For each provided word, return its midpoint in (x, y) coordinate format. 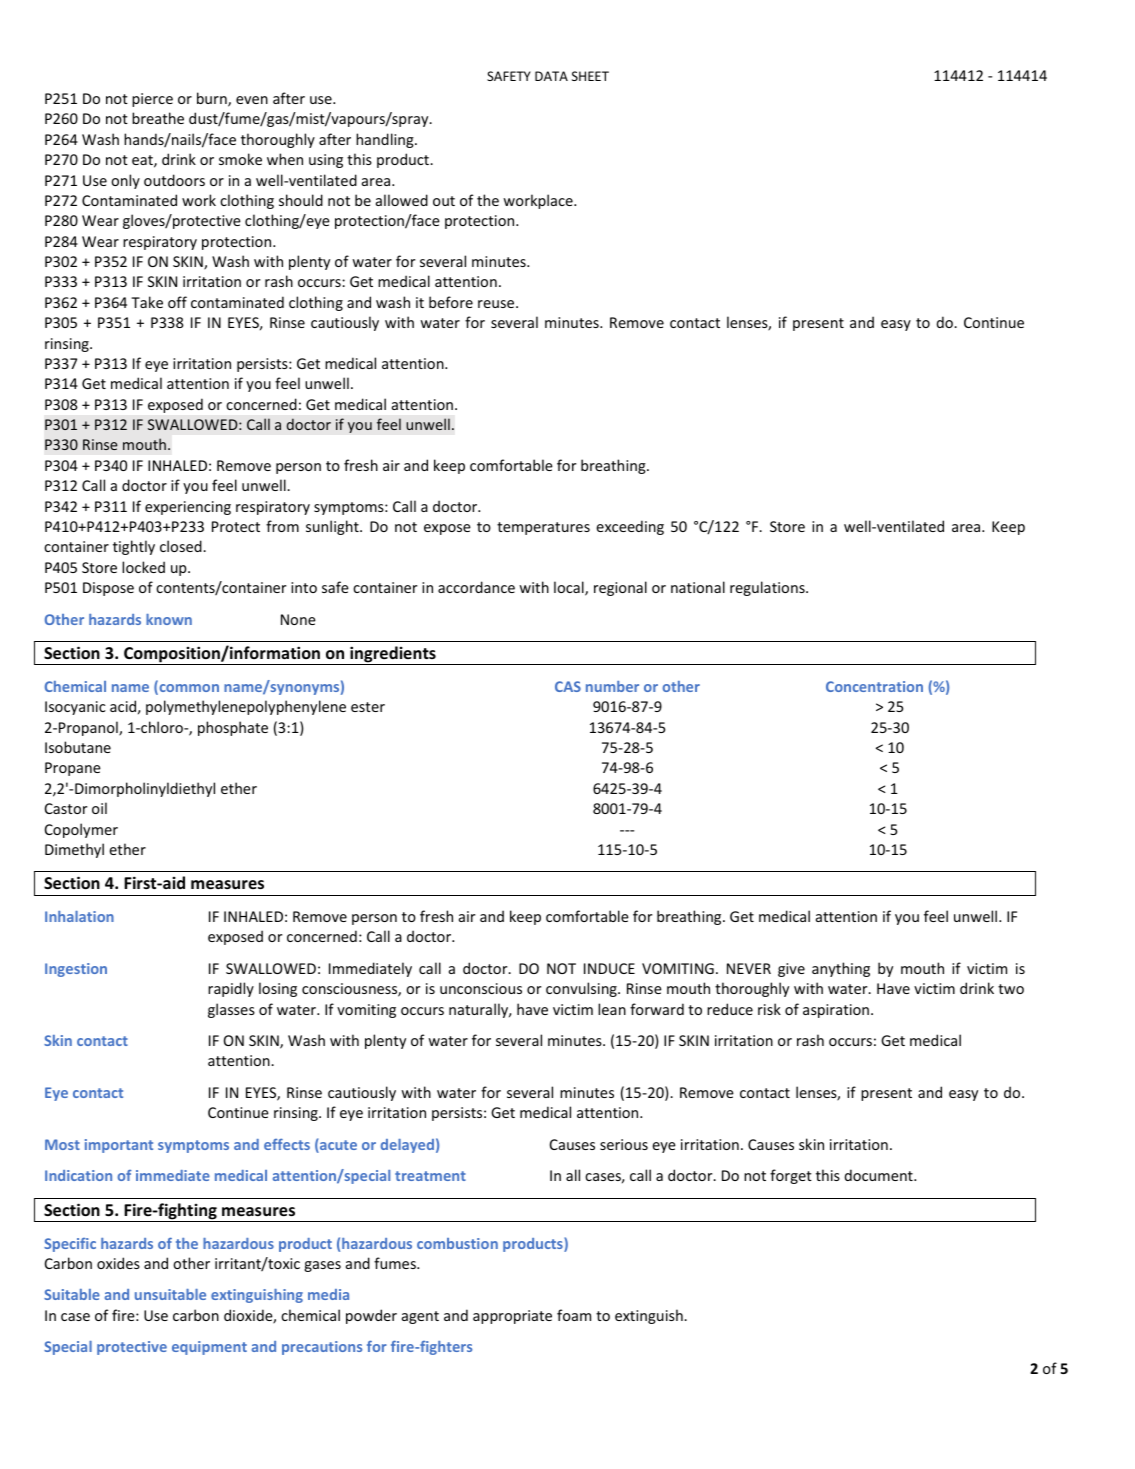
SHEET (590, 76)
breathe (158, 118)
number (612, 686)
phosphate (233, 728)
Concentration (874, 686)
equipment (209, 1348)
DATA (551, 76)
